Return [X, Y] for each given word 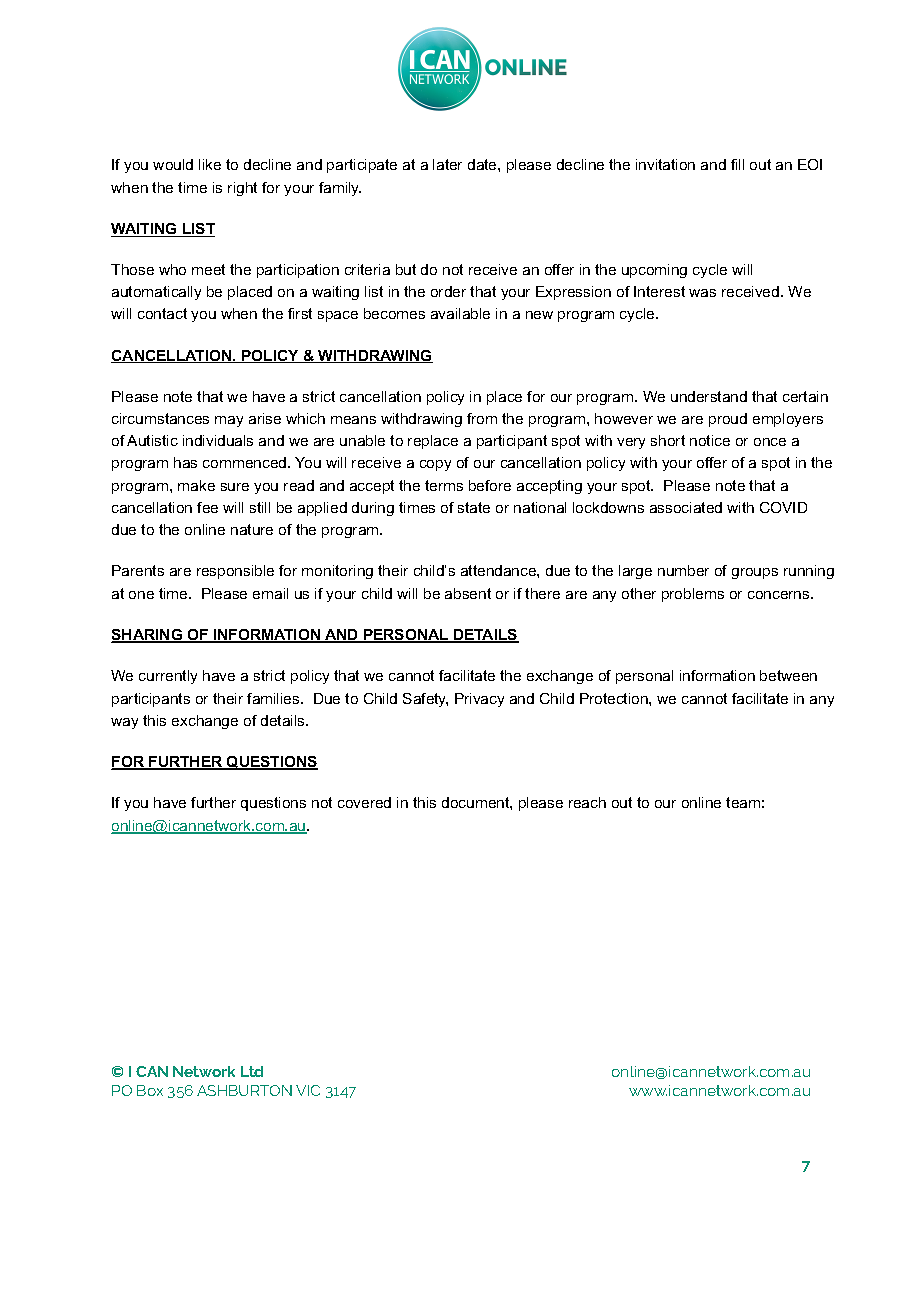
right [242, 189]
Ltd [252, 1071]
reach [587, 802]
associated [686, 507]
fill [737, 164]
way [124, 723]
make [196, 485]
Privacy [479, 700]
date [483, 164]
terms [444, 485]
